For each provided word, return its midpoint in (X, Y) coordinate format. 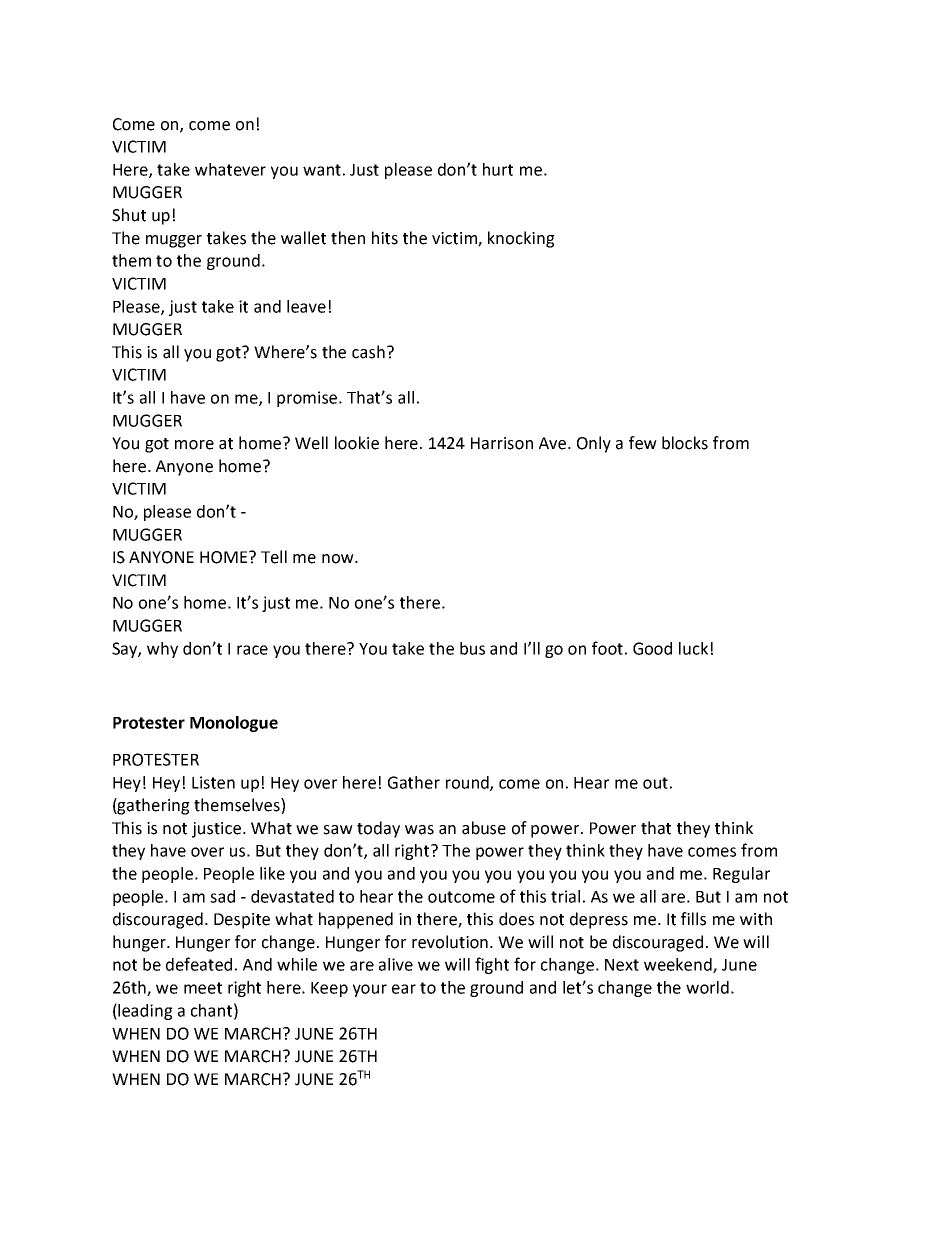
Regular (741, 875)
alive (396, 964)
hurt (498, 169)
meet (203, 988)
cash (368, 352)
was (419, 830)
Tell (274, 557)
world (707, 987)
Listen (213, 782)
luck (693, 648)
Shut (129, 215)
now (339, 559)
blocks (685, 443)
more (194, 445)
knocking (521, 239)
